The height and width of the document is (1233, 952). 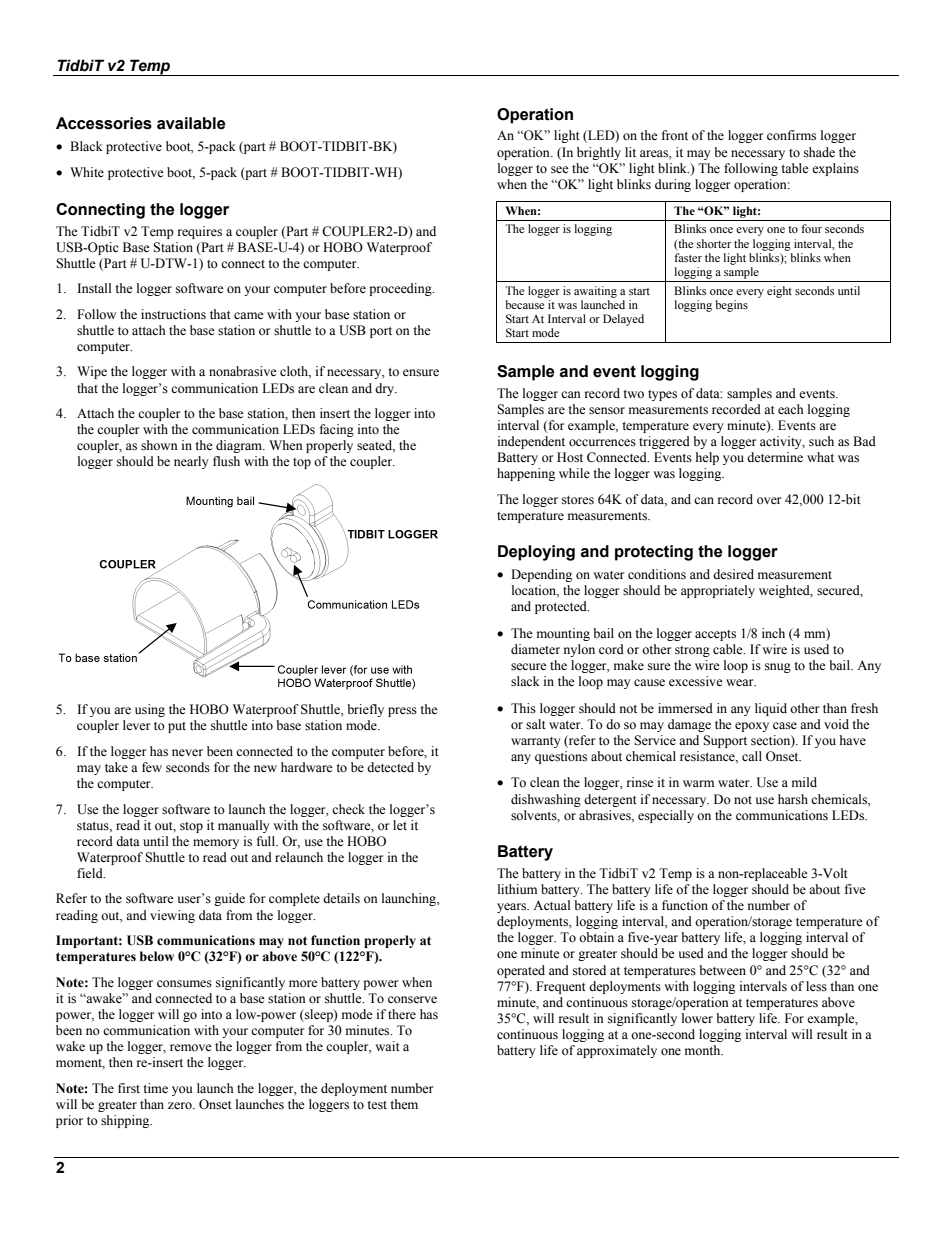 I want to click on see, so click(x=560, y=170).
